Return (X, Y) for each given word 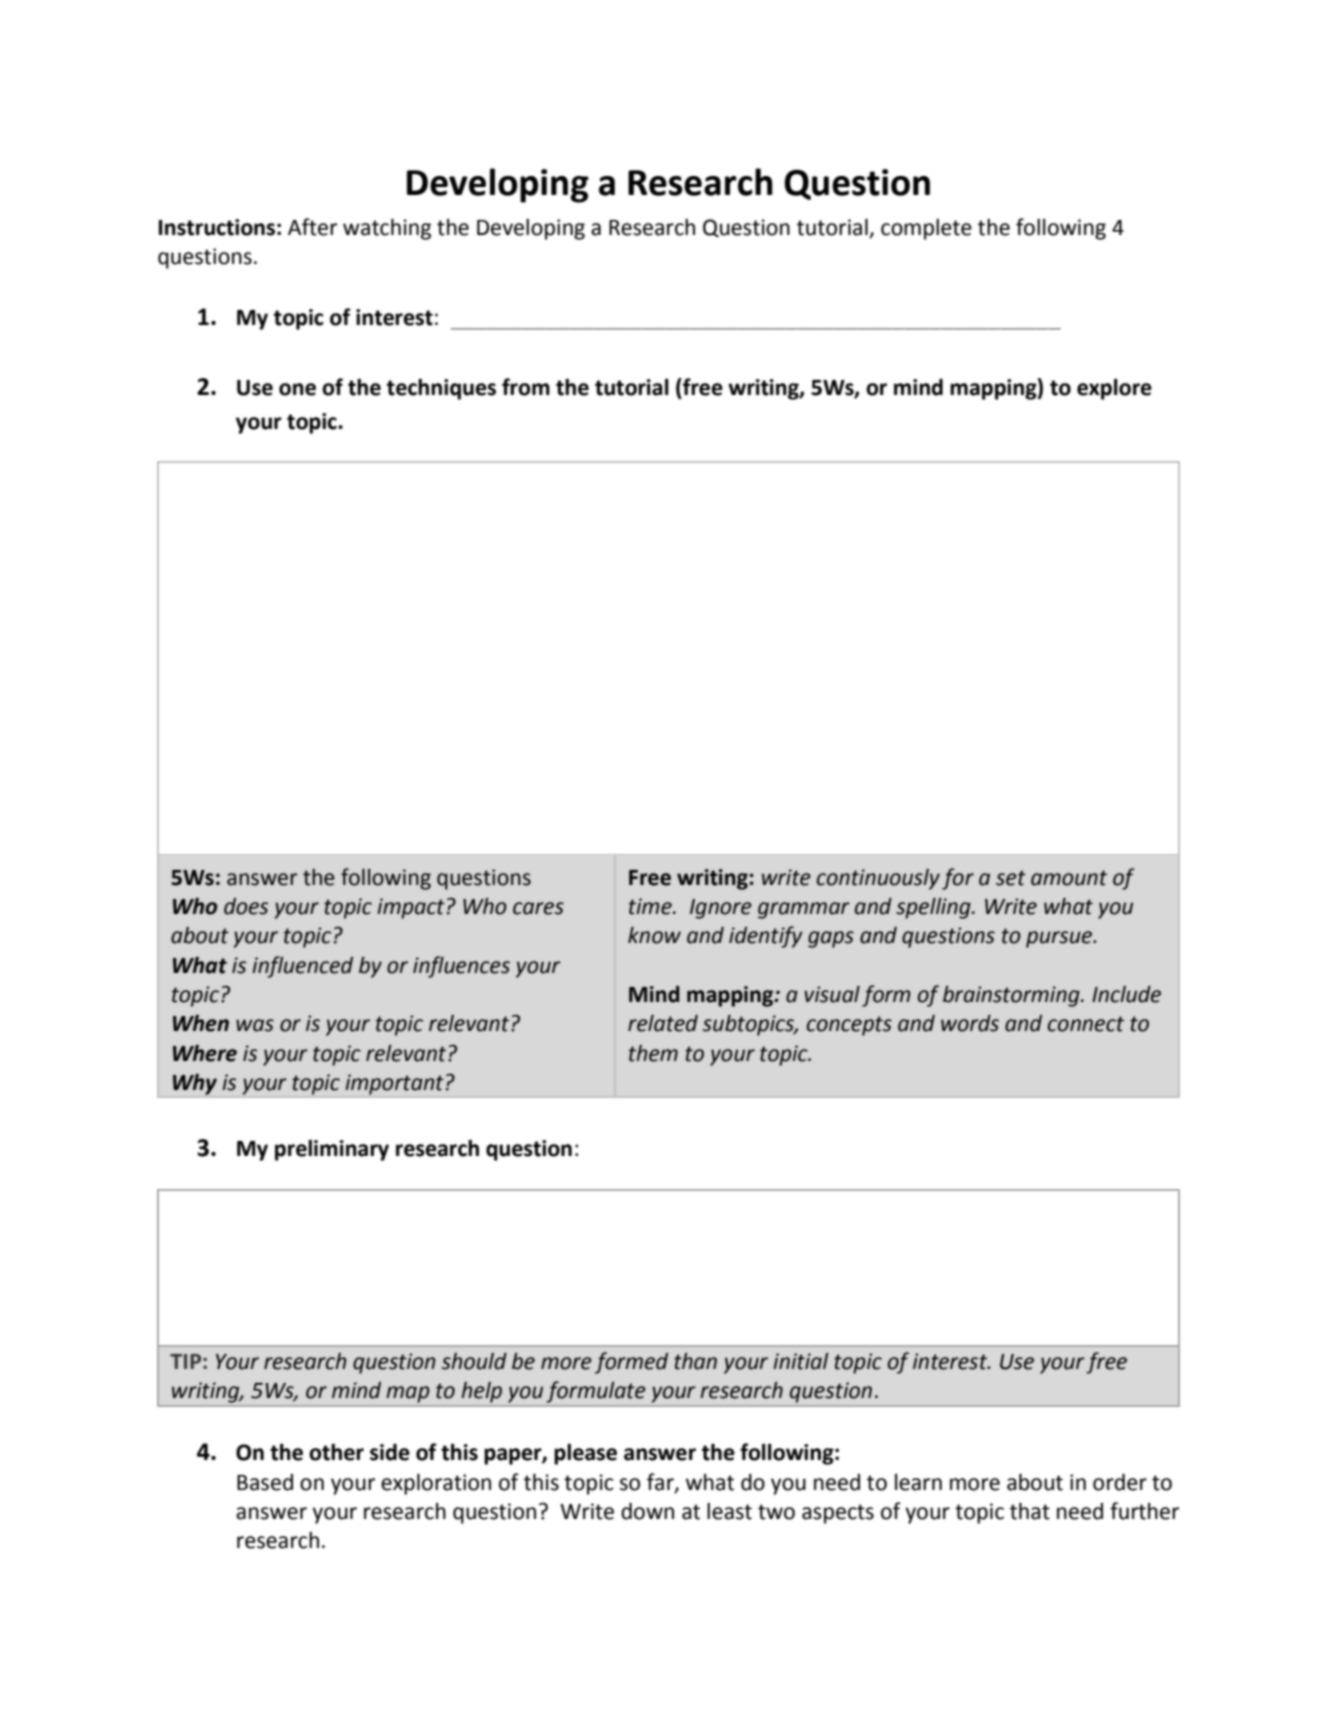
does (246, 906)
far (661, 1482)
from (526, 387)
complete (926, 229)
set (1011, 878)
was (255, 1025)
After (312, 227)
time (651, 906)
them (653, 1053)
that (1030, 1511)
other (336, 1452)
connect (1086, 1024)
